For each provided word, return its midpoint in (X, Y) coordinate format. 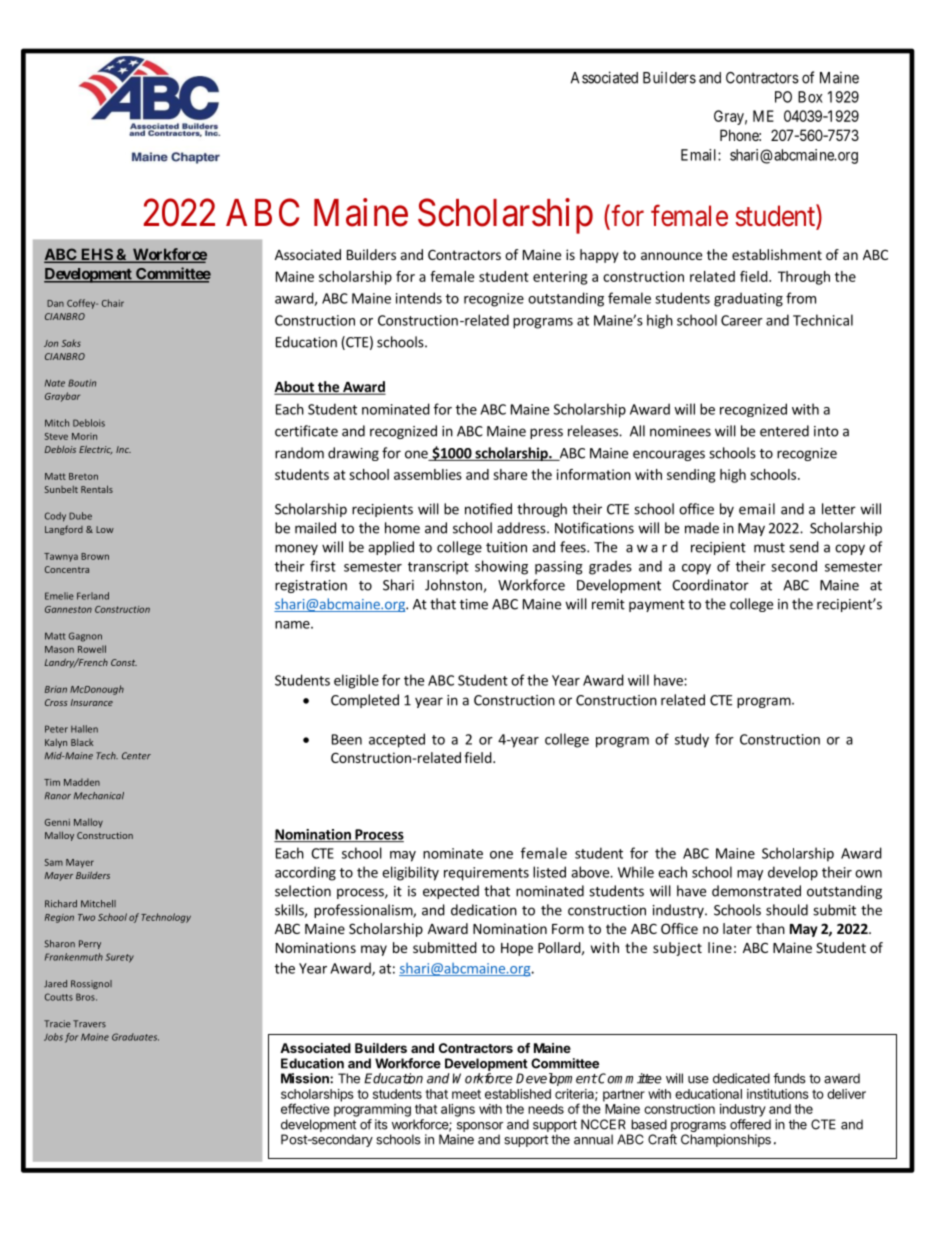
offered (750, 1124)
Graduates (135, 1037)
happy (599, 256)
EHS (96, 255)
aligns (458, 1110)
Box (810, 97)
